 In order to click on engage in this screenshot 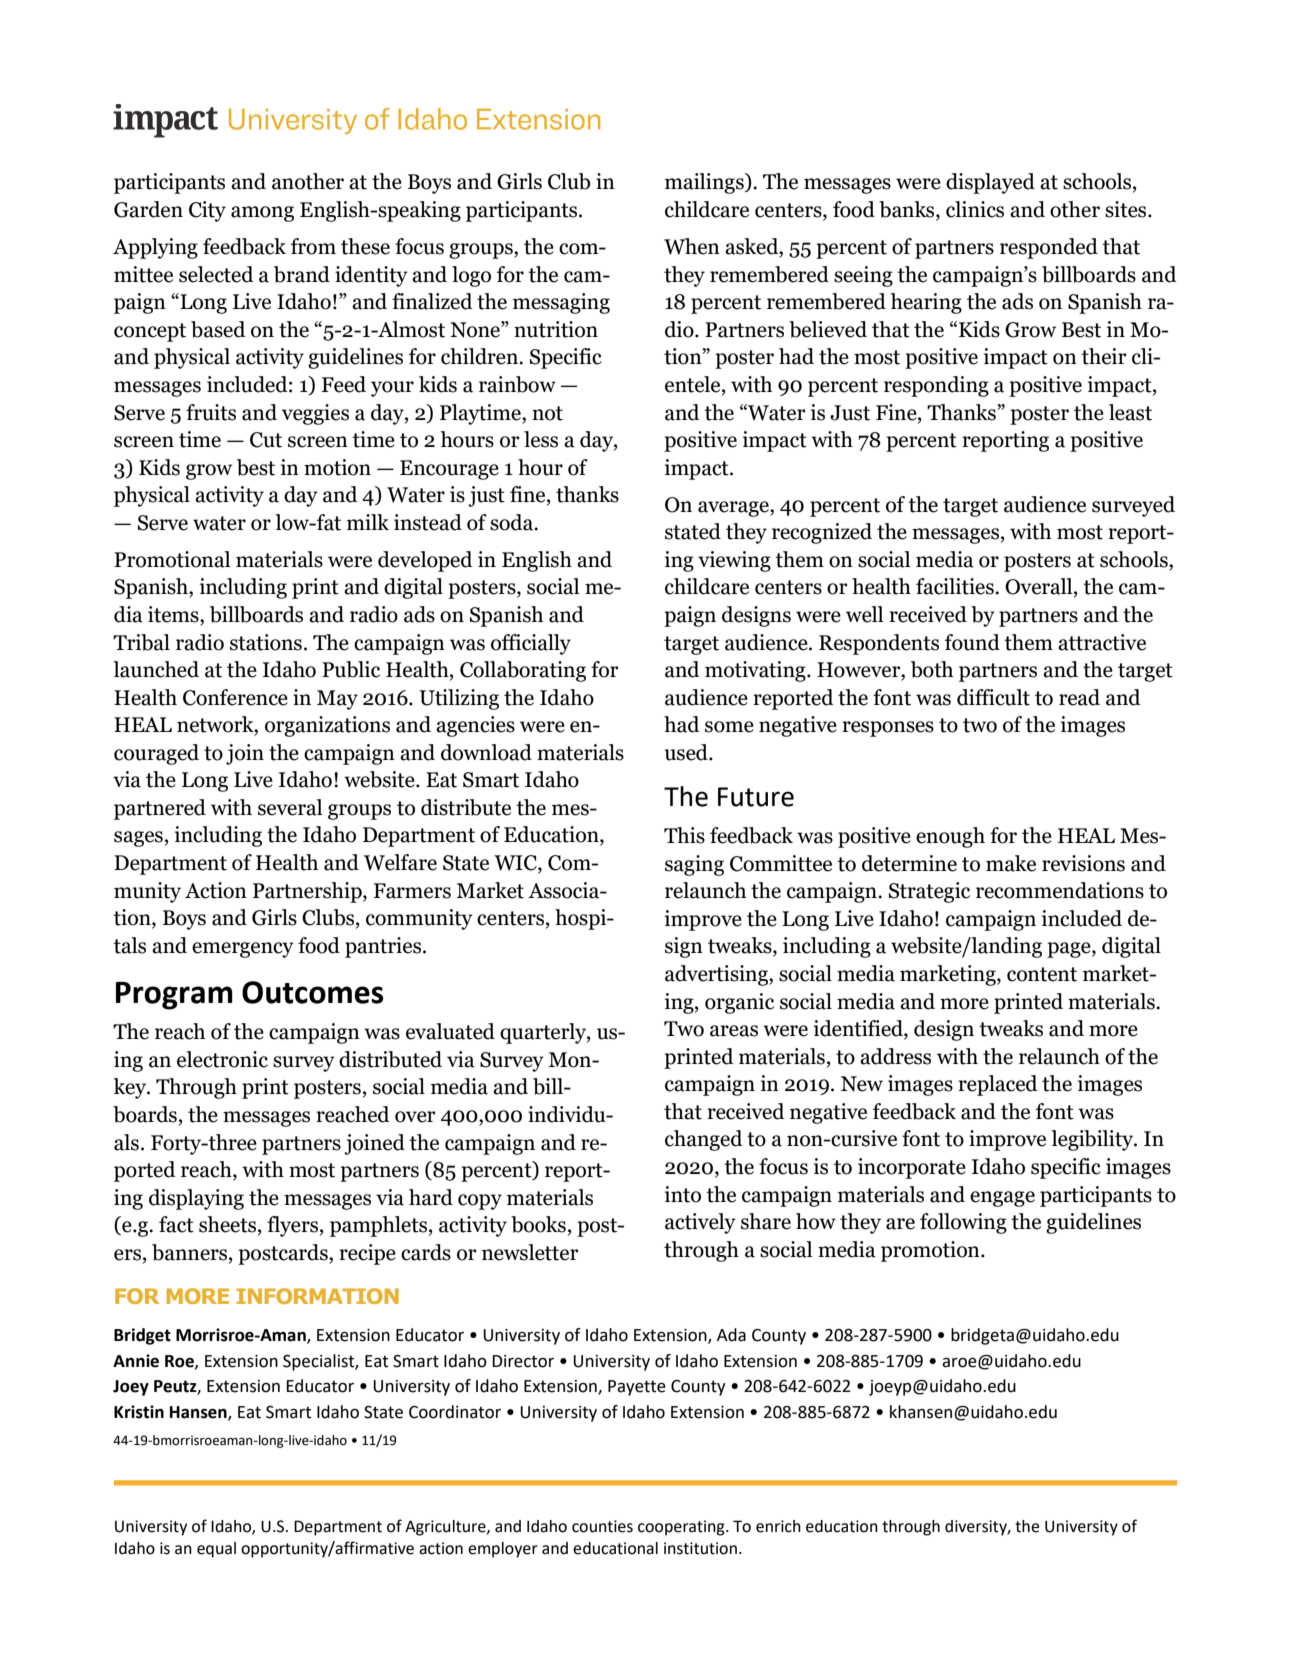, I will do `click(1002, 1199)`.
